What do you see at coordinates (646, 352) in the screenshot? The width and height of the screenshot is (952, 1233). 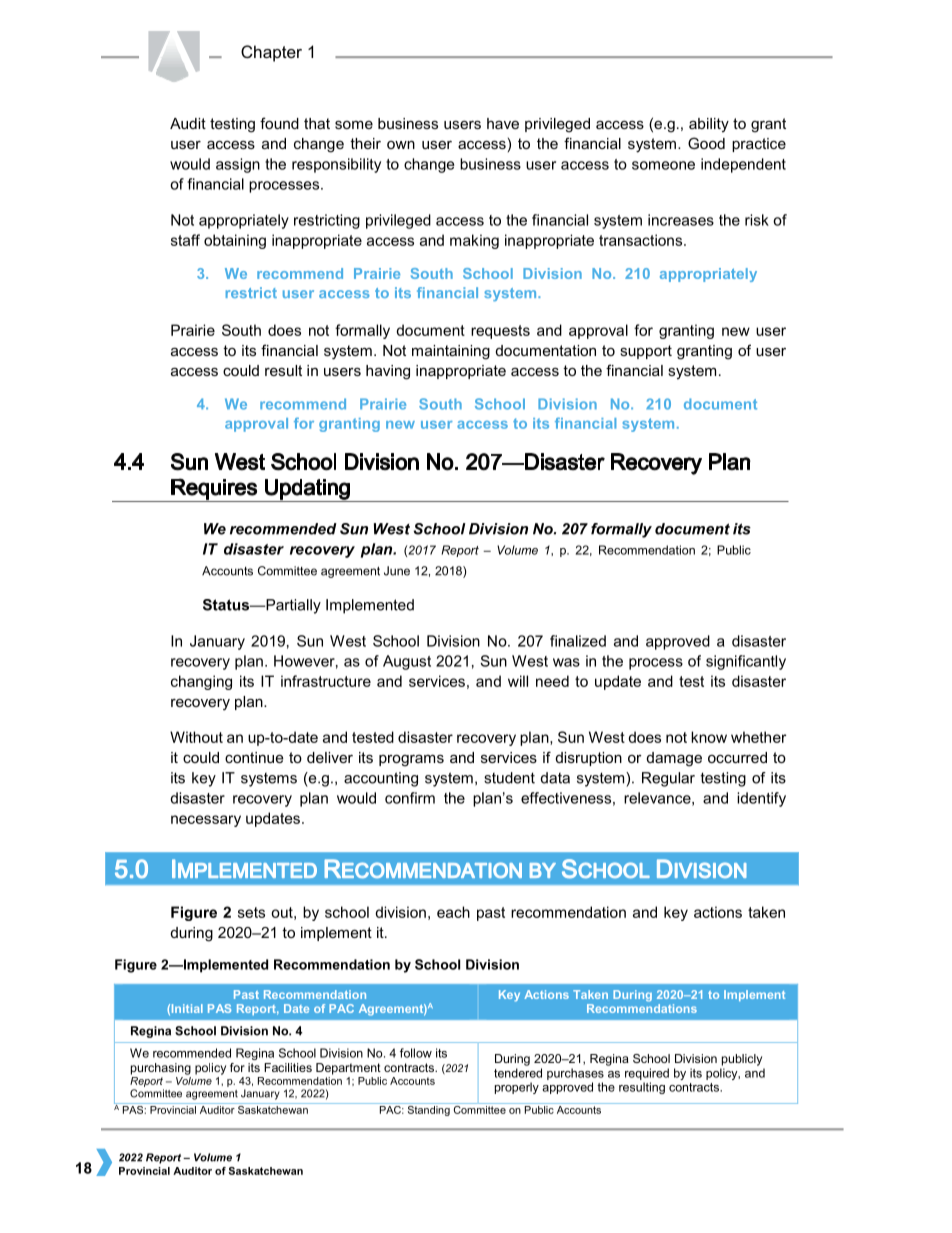 I see `support` at bounding box center [646, 352].
